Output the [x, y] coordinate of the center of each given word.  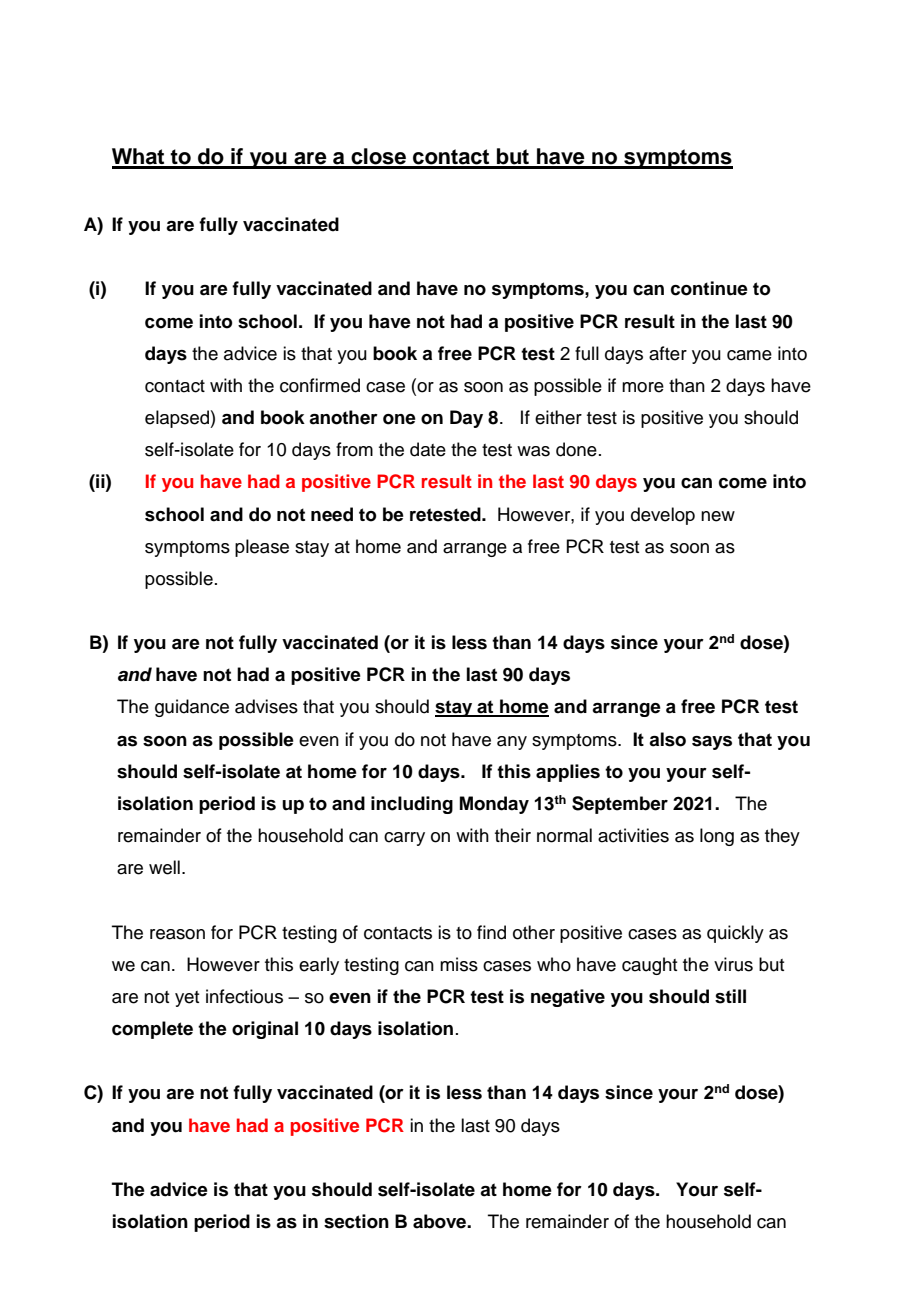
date [428, 449]
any [512, 743]
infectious [244, 996]
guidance [192, 708]
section [356, 1221]
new [718, 516]
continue [709, 288]
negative [568, 998]
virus [733, 964]
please [262, 548]
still [730, 996]
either [558, 417]
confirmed [320, 385]
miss [459, 964]
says [712, 743]
